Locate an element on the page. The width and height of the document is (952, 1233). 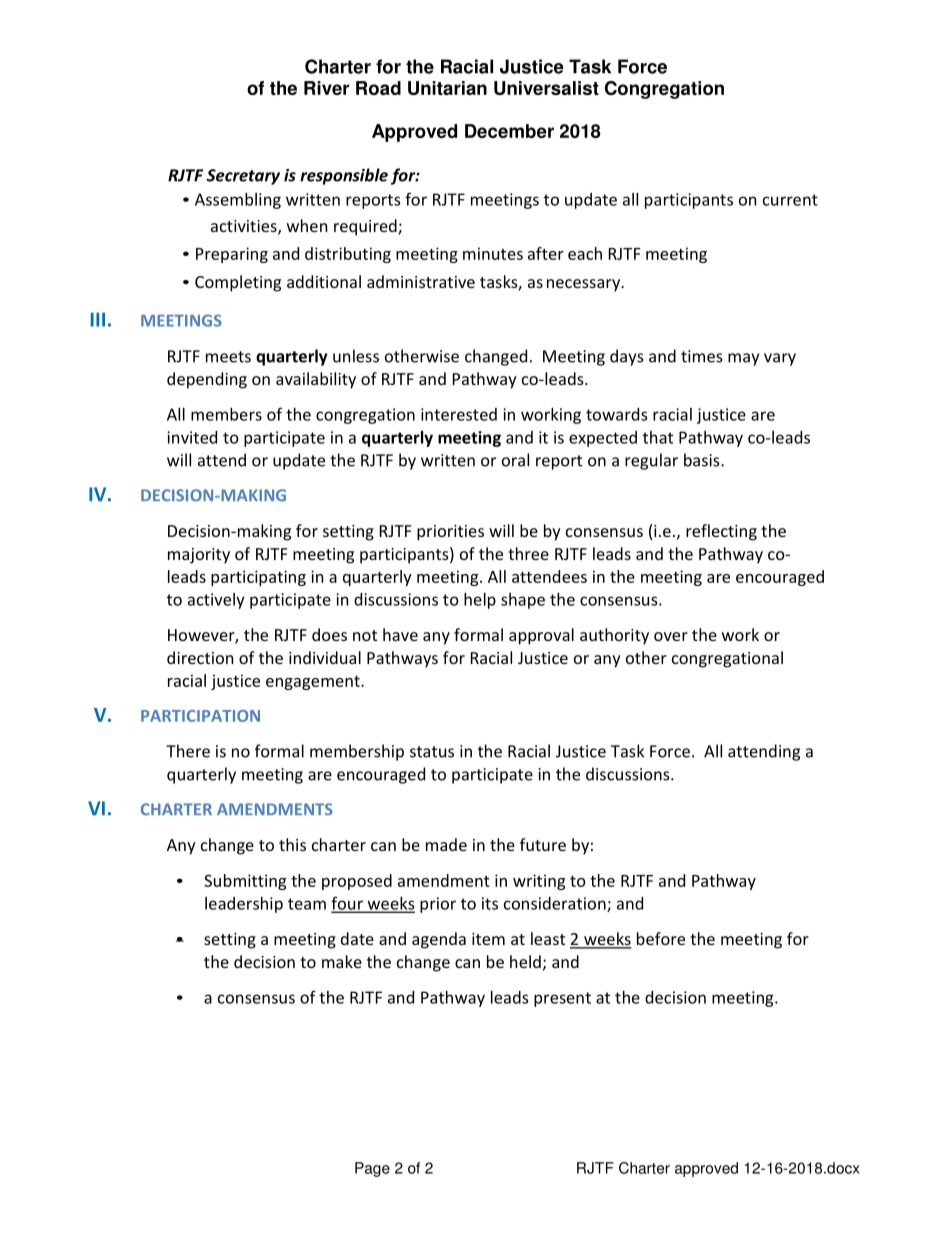
Unitarian is located at coordinates (447, 88).
